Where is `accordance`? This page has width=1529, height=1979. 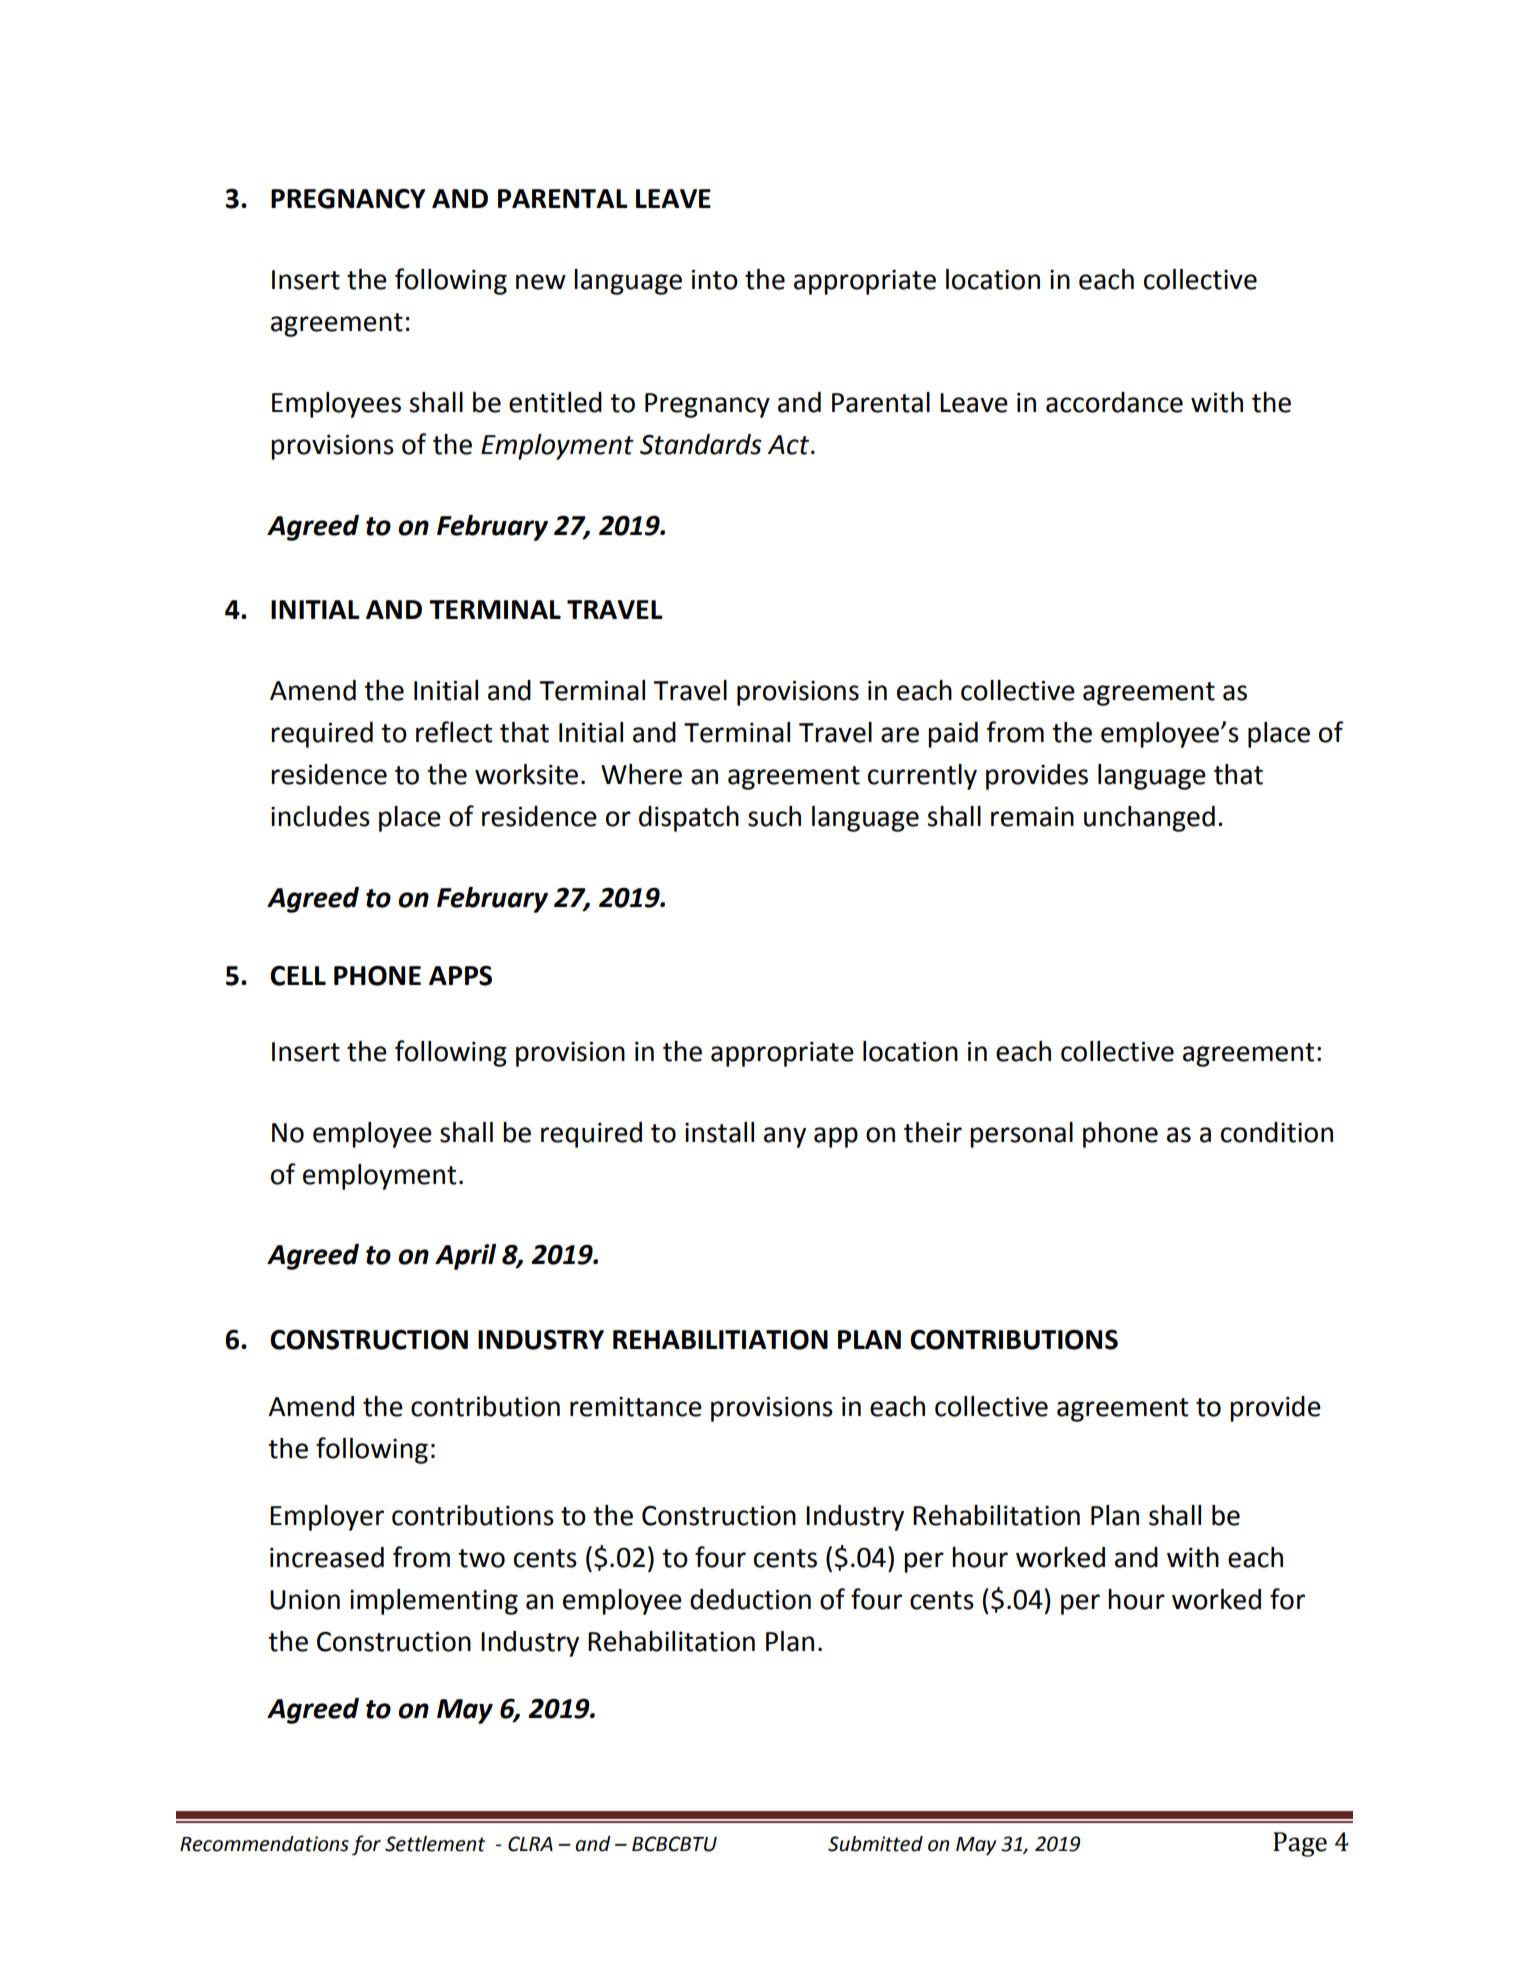 accordance is located at coordinates (1114, 402).
